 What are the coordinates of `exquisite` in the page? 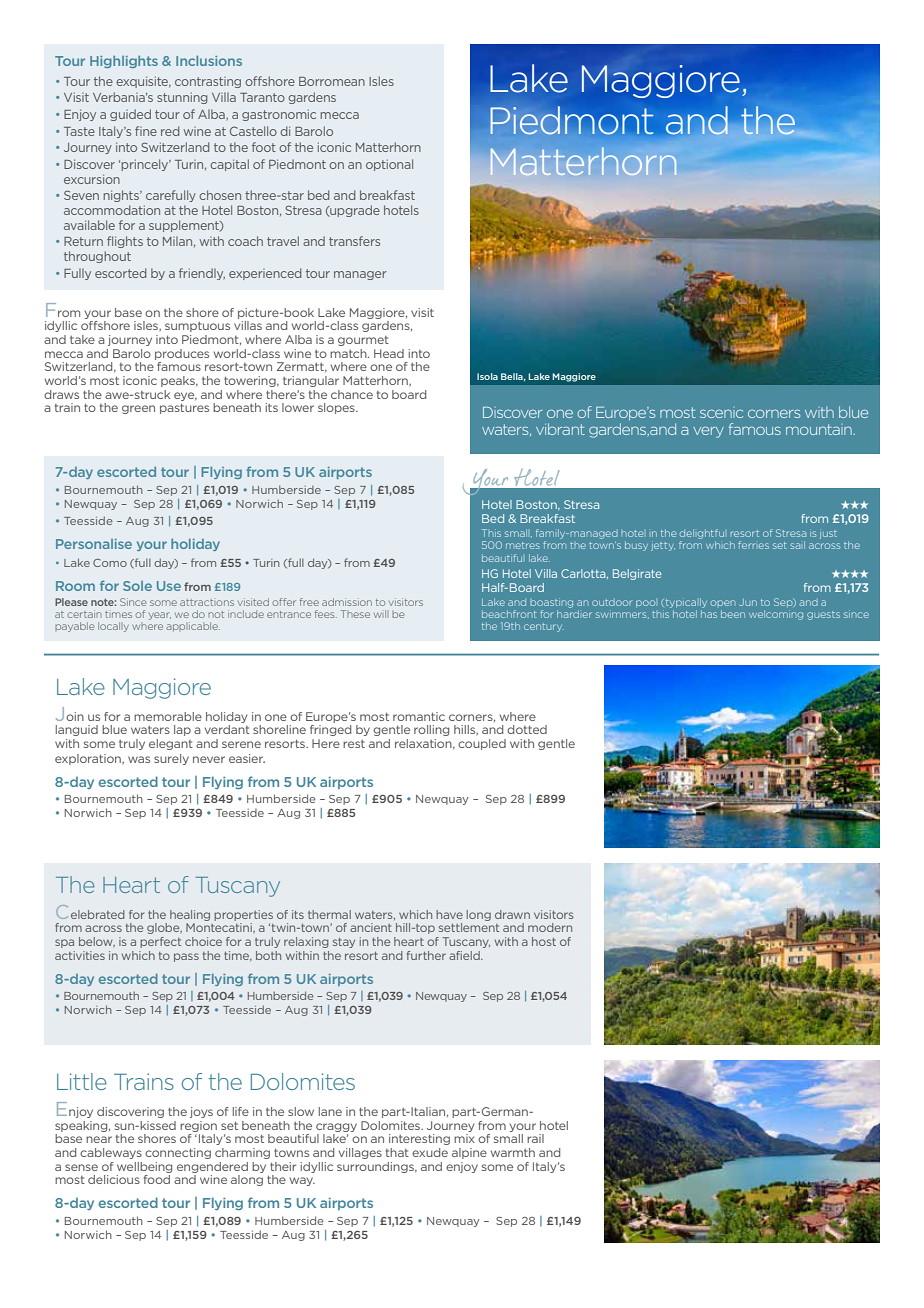 It's located at (143, 82).
